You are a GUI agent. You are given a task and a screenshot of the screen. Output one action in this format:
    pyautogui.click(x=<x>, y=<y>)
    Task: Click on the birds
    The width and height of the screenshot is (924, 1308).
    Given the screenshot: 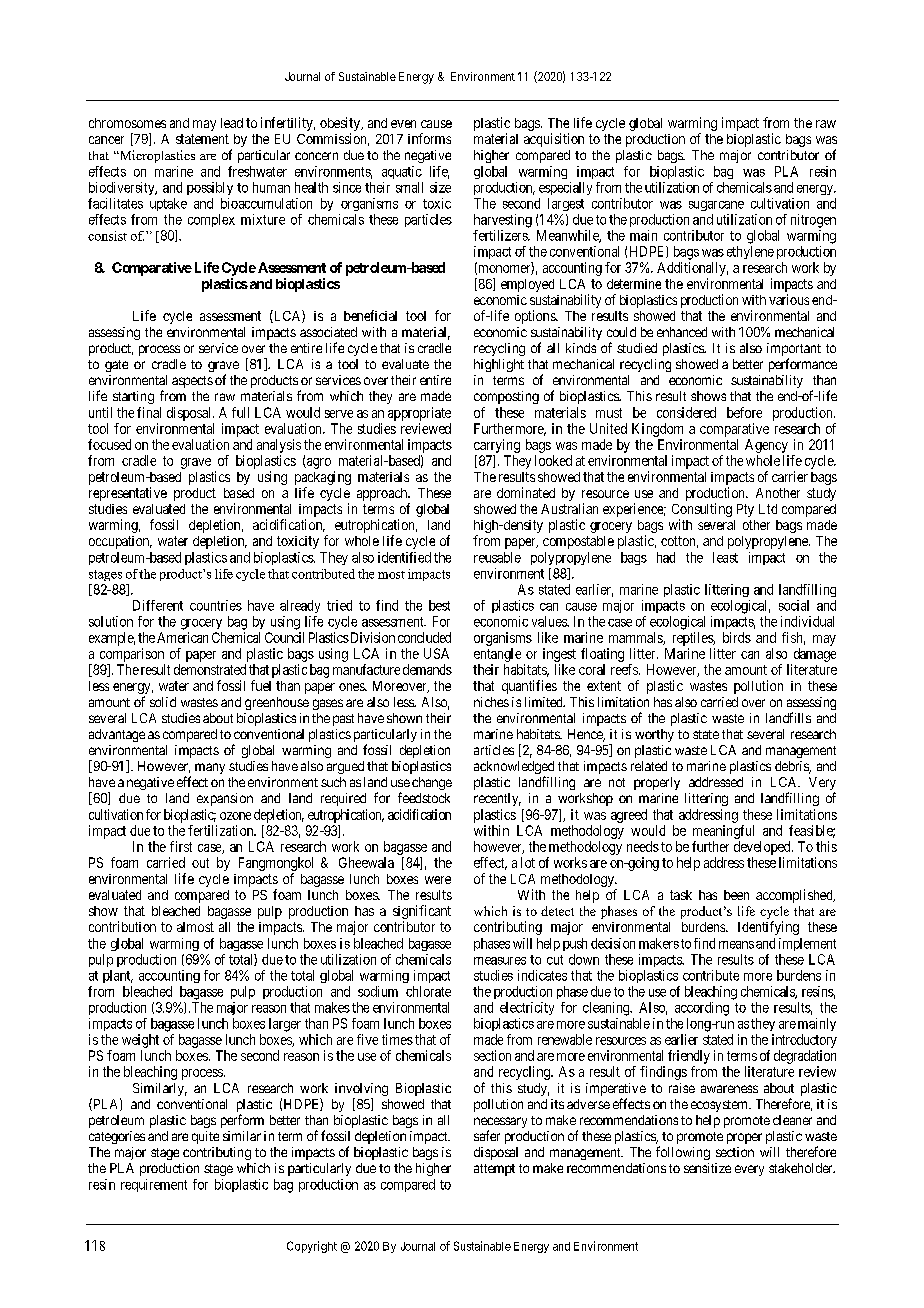 What is the action you would take?
    pyautogui.click(x=737, y=637)
